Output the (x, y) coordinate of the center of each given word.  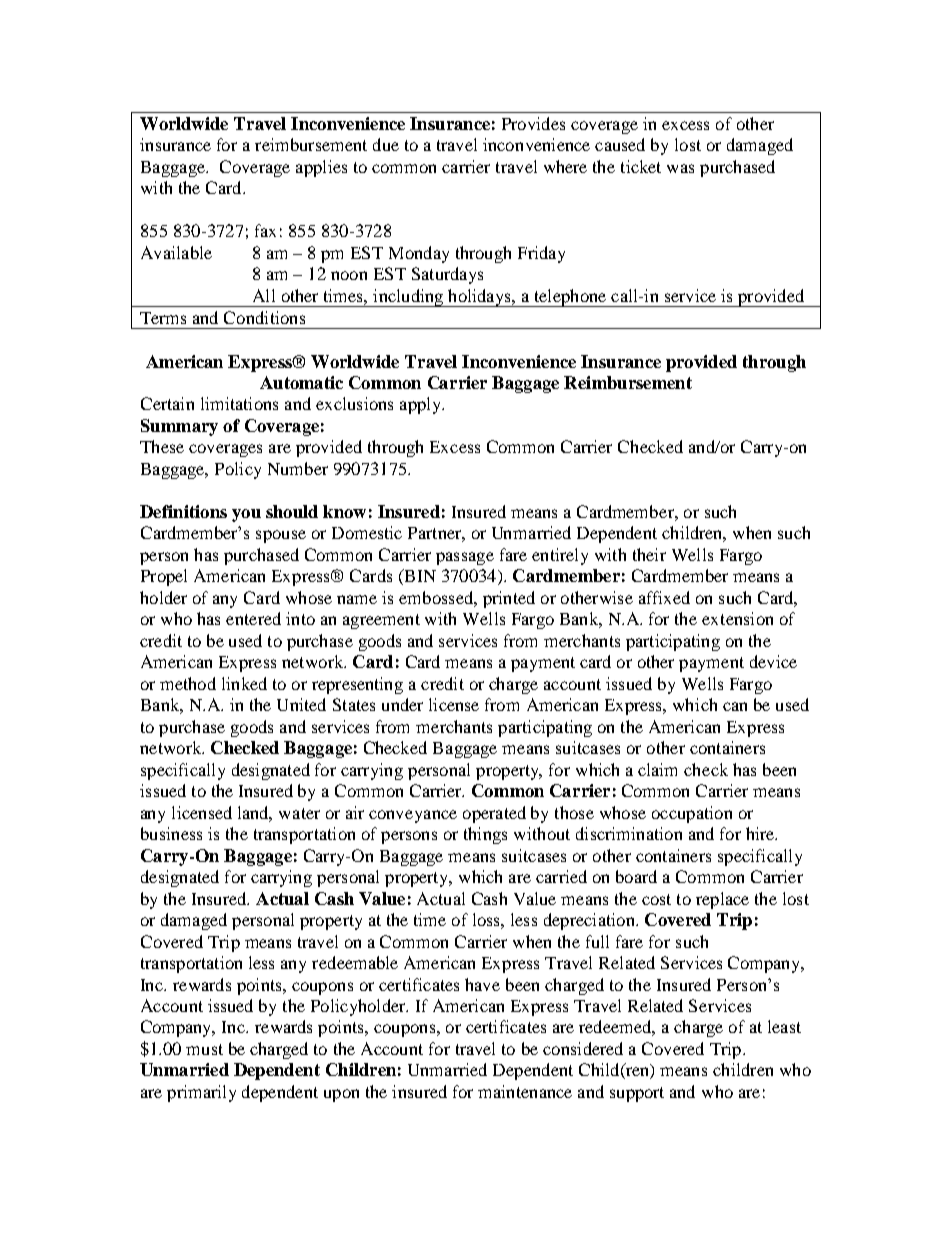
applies (321, 168)
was (680, 168)
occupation (692, 814)
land (255, 813)
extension (737, 618)
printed (509, 599)
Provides (533, 123)
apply (421, 405)
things (485, 835)
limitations (239, 403)
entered (253, 618)
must (204, 1049)
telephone (570, 298)
